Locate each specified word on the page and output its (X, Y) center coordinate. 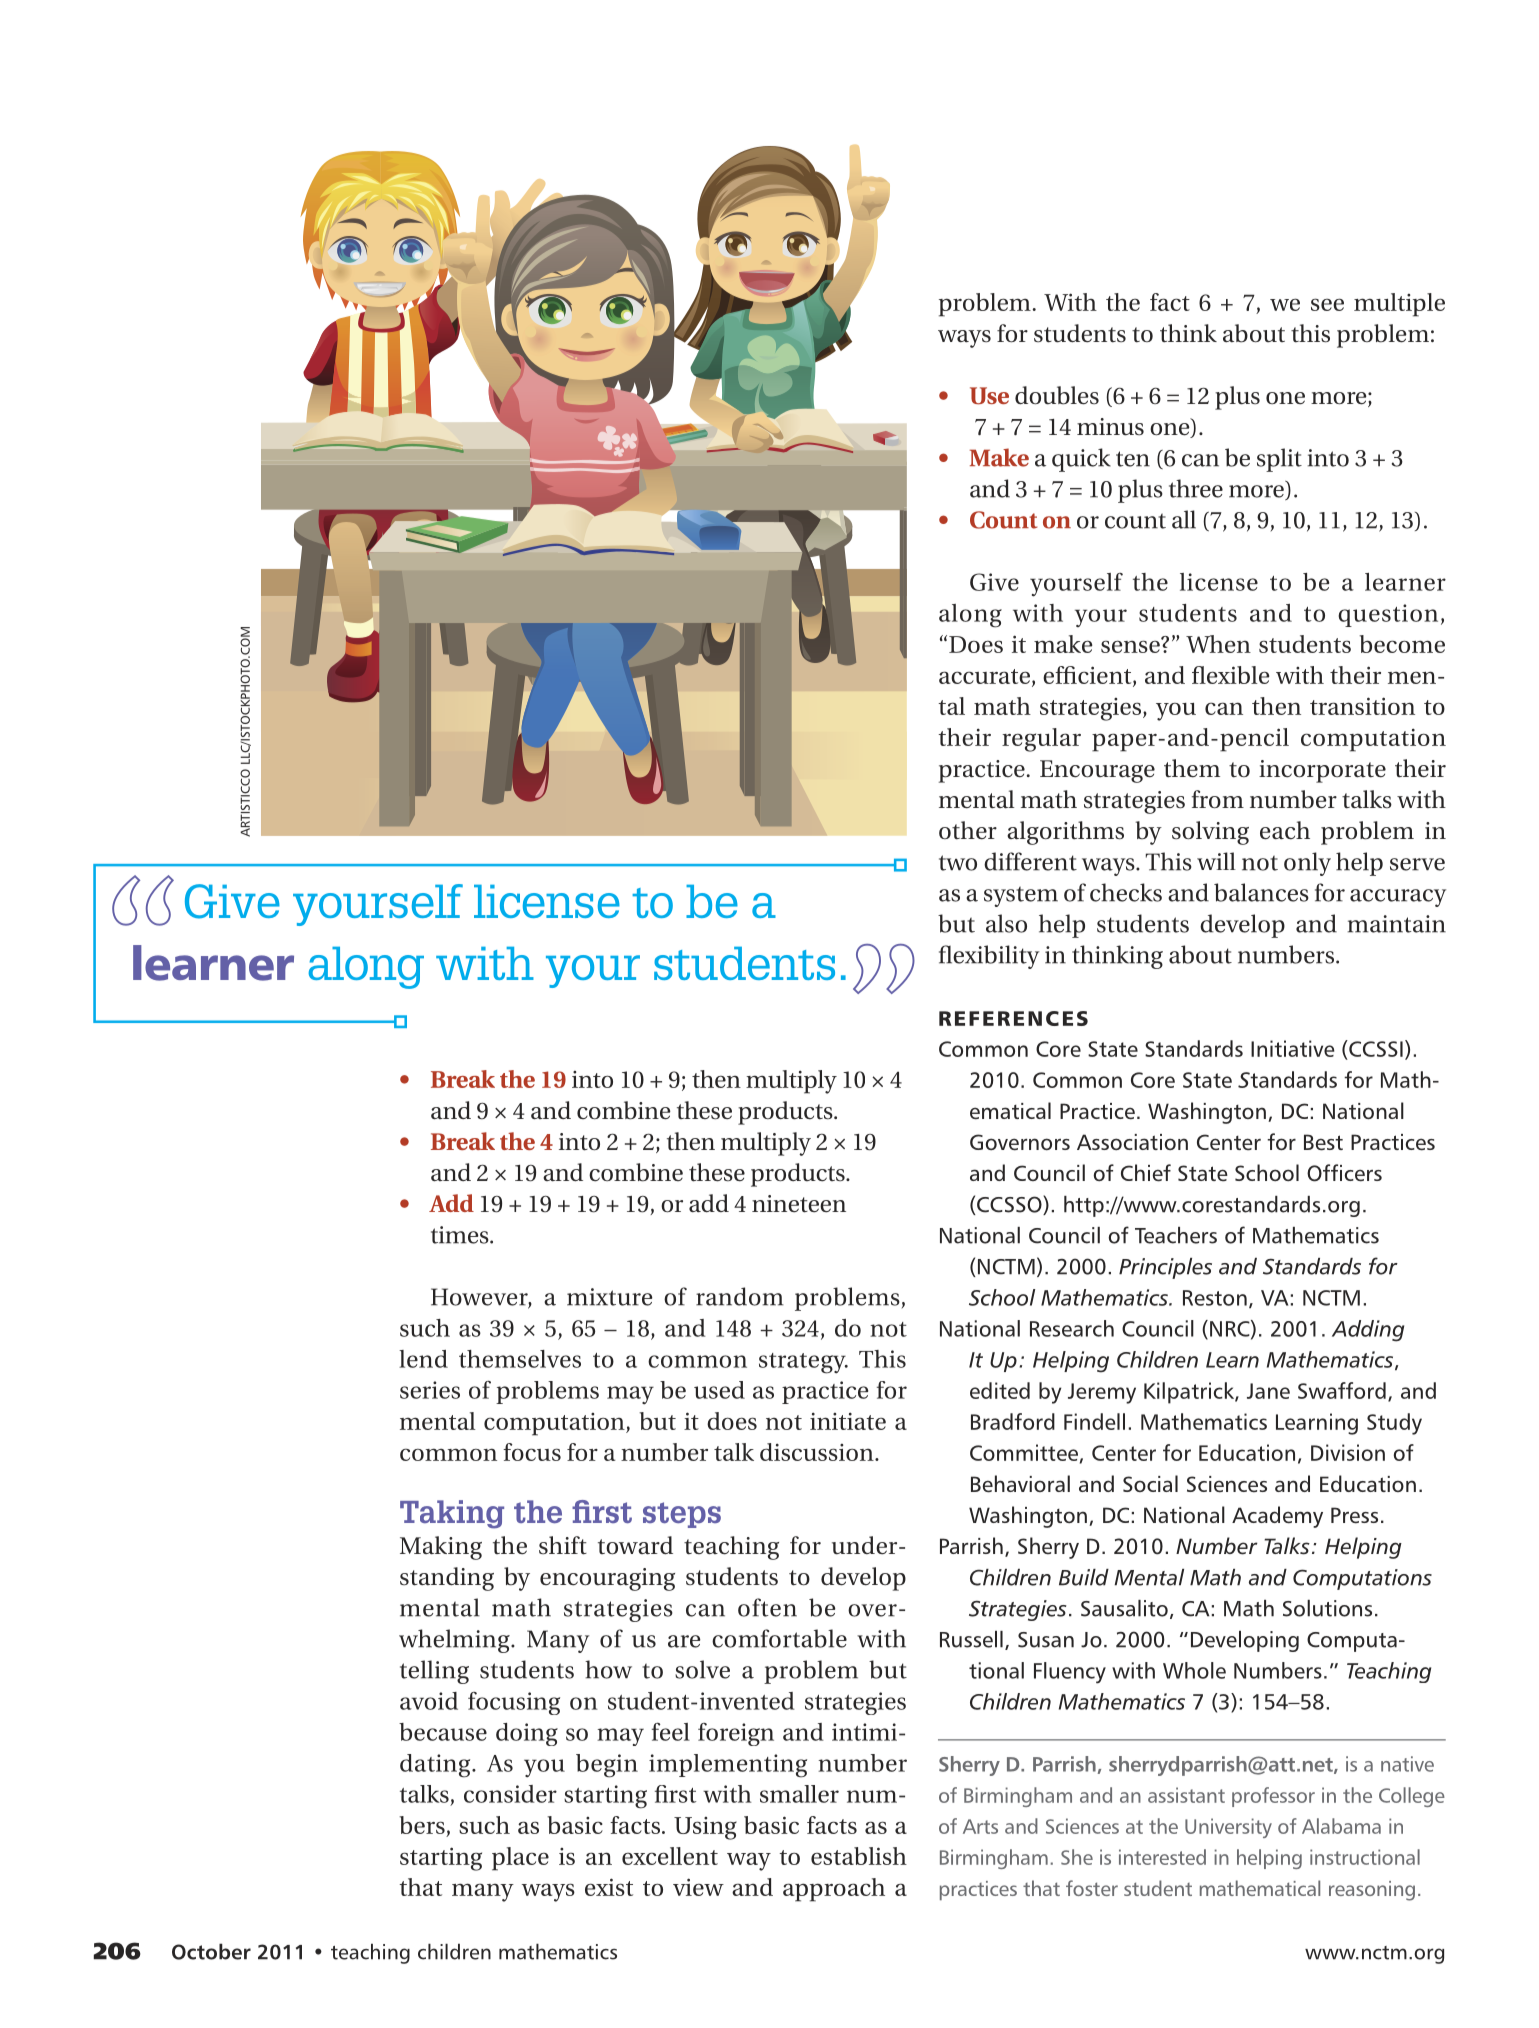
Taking (452, 1514)
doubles (1057, 395)
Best (1323, 1142)
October (211, 1951)
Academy (1277, 1517)
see (1327, 304)
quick (1081, 460)
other (968, 830)
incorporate (1322, 771)
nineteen (799, 1204)
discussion (818, 1452)
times (461, 1235)
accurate (986, 677)
